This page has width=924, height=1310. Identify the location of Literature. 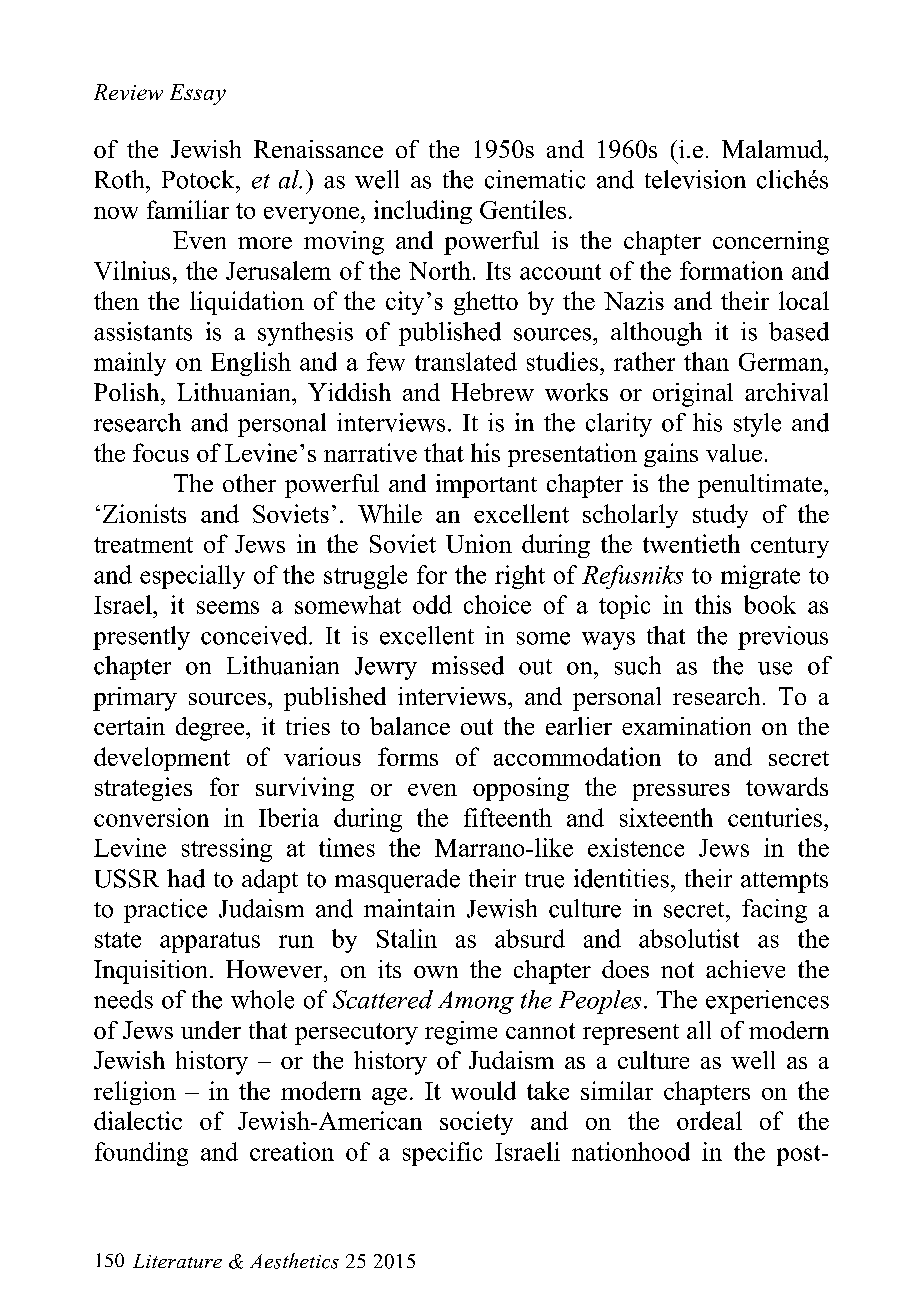
(177, 1261).
